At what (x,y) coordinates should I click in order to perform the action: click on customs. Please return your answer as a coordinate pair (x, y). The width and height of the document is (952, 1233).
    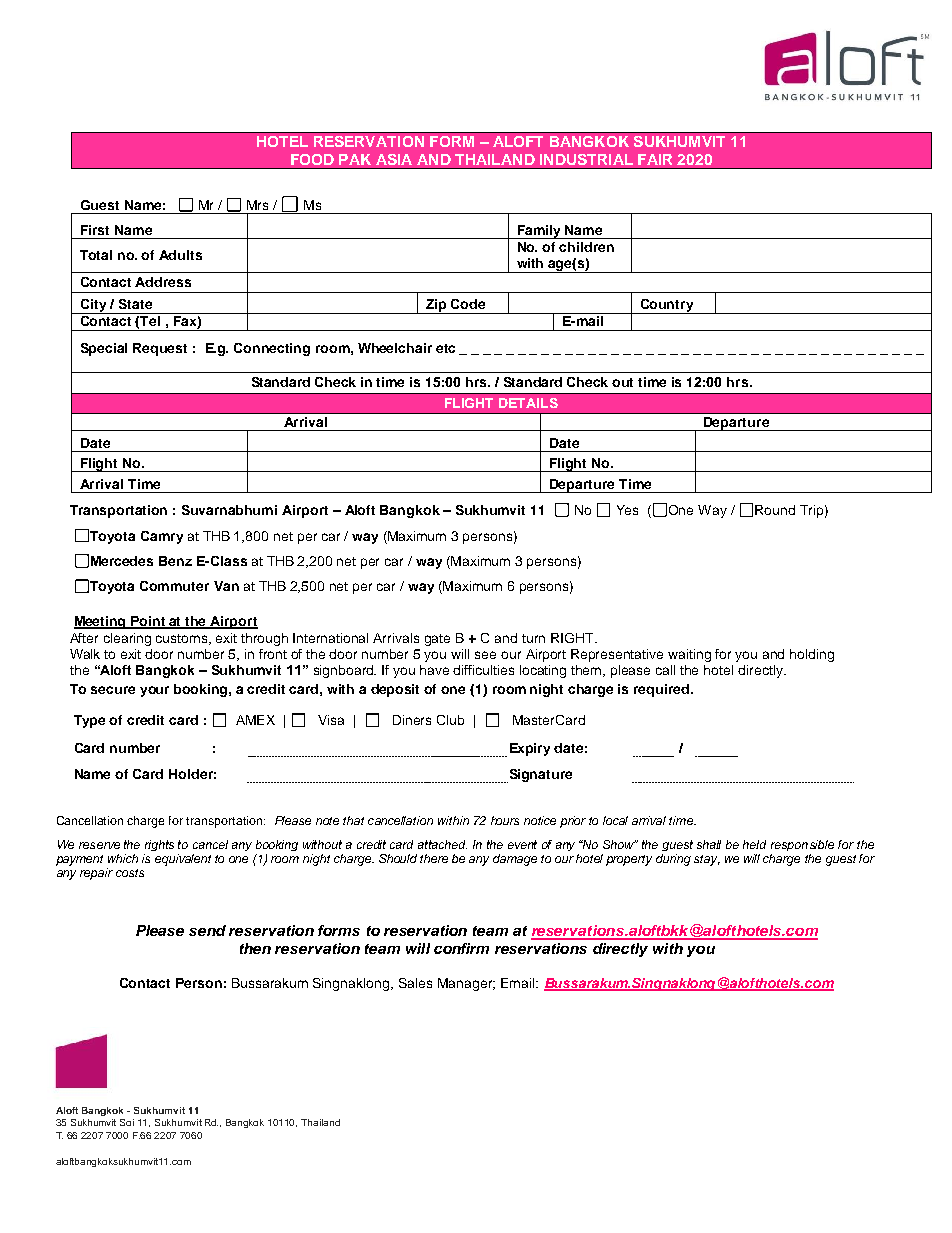
    Looking at the image, I should click on (183, 639).
